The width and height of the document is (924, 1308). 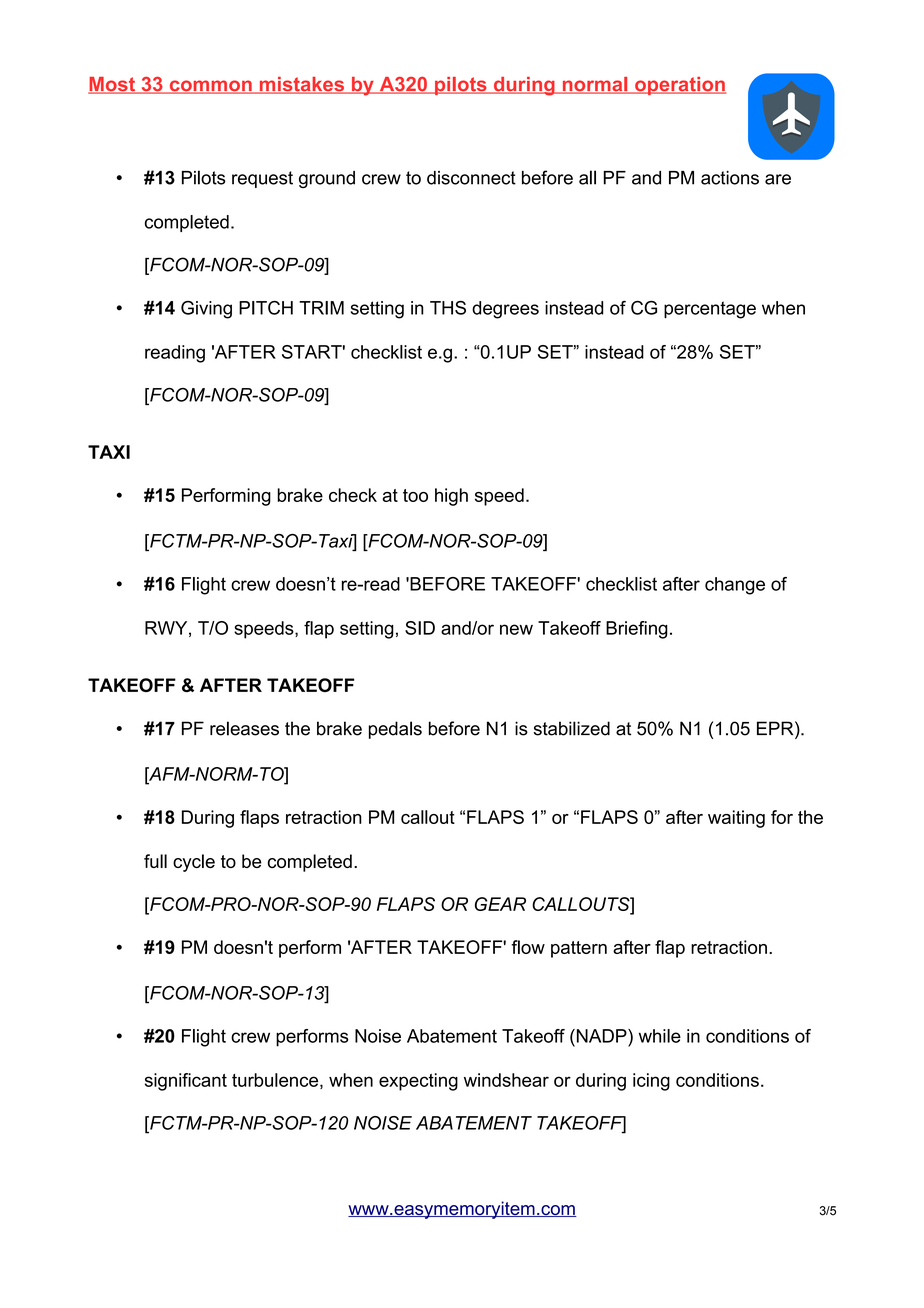 I want to click on high, so click(x=451, y=497).
